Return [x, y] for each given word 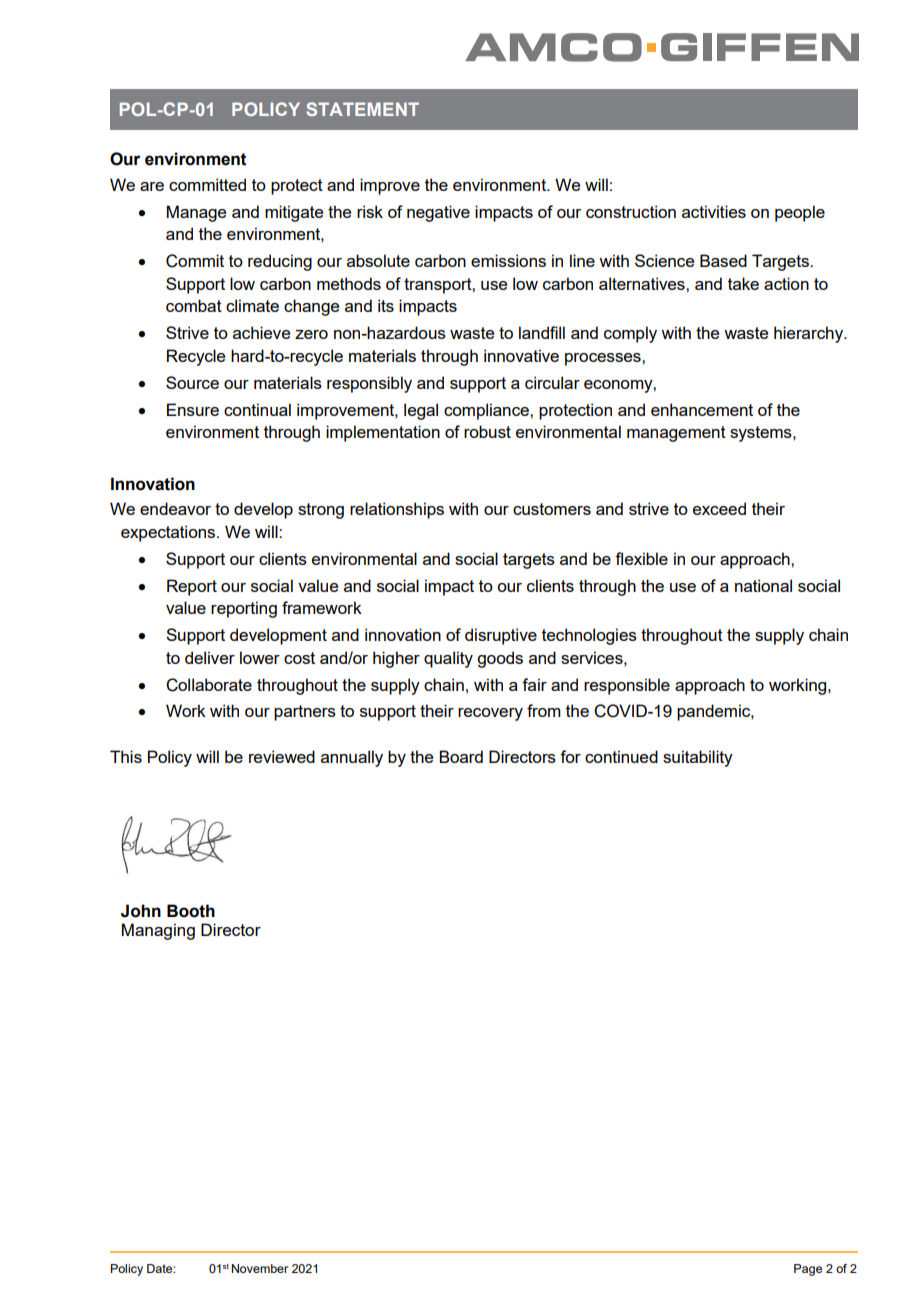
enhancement [702, 409]
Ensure [193, 409]
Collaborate [209, 685]
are [152, 186]
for [570, 756]
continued [621, 756]
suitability [698, 758]
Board [461, 756]
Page [808, 1270]
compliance [487, 411]
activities [714, 211]
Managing [158, 931]
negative [438, 213]
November [260, 1268]
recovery [490, 714]
